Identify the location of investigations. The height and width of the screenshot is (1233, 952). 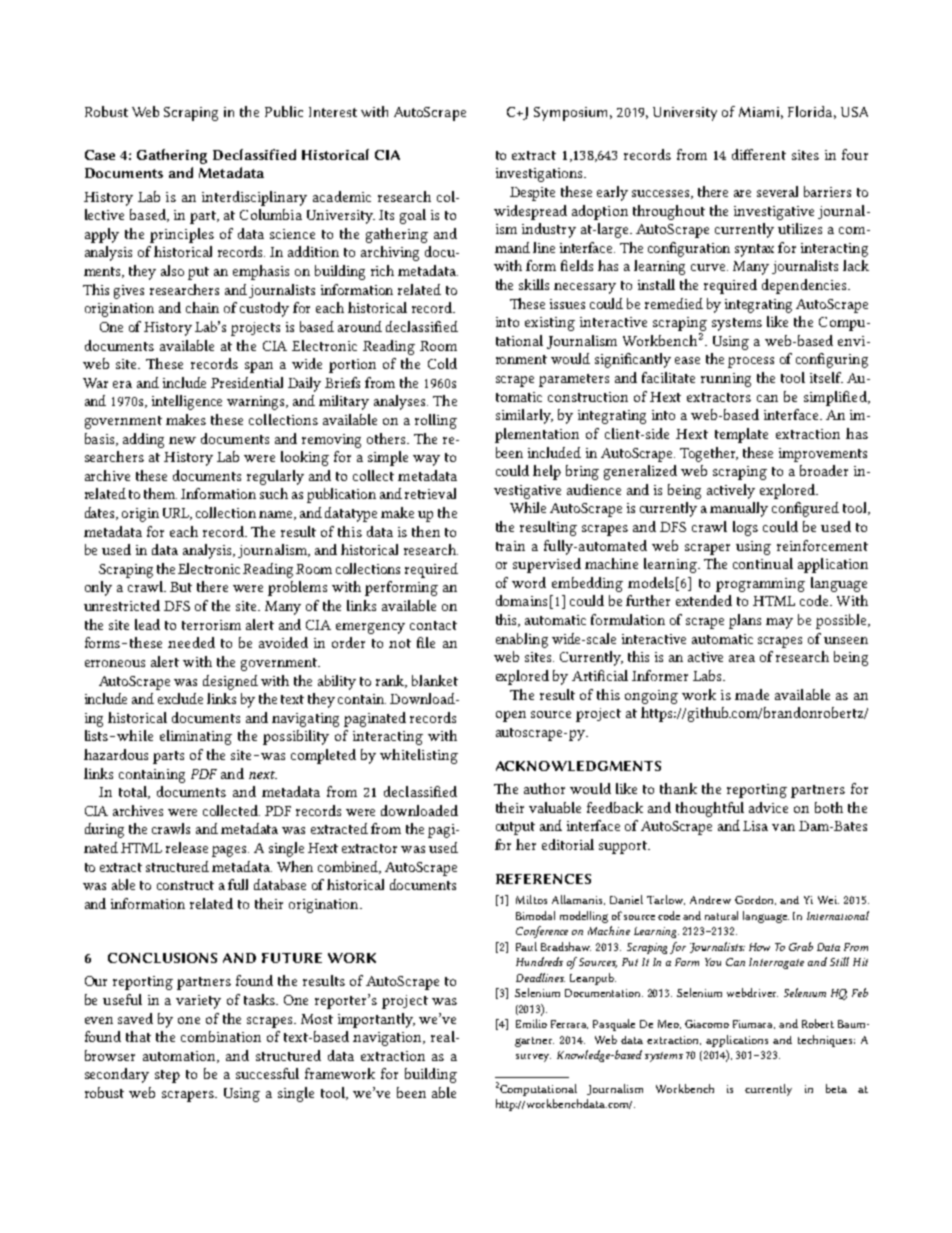
(540, 175).
